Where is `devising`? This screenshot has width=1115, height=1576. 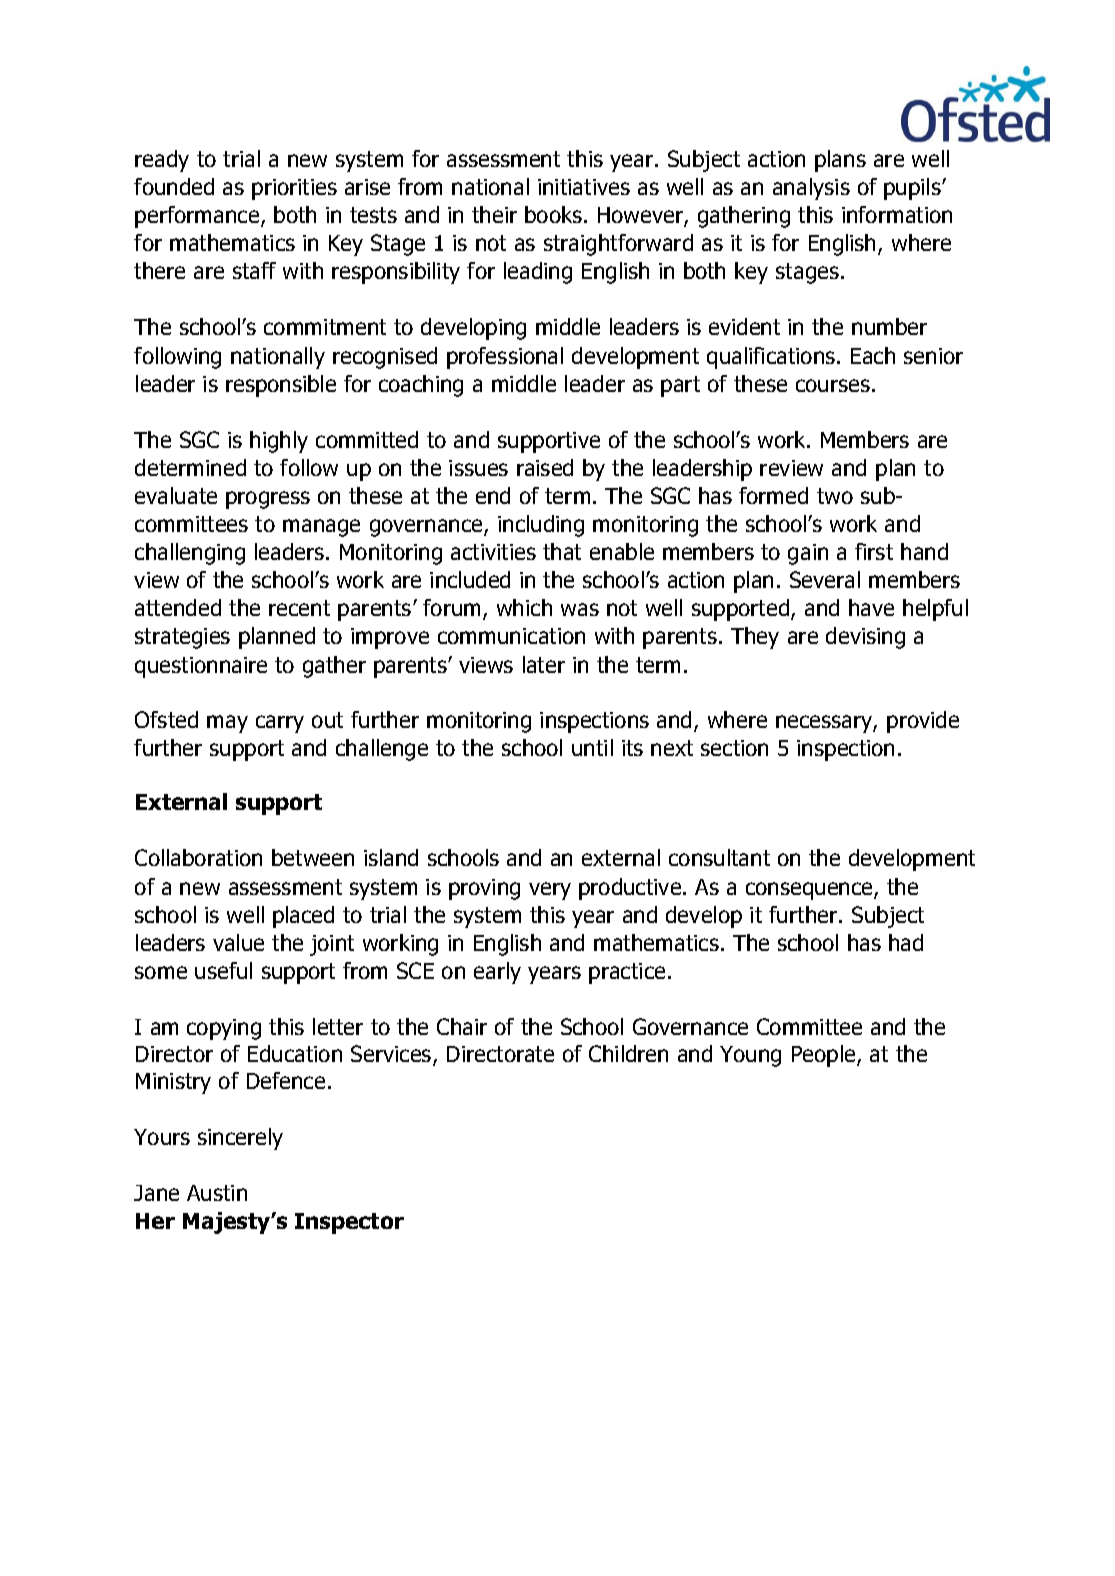 devising is located at coordinates (865, 638).
